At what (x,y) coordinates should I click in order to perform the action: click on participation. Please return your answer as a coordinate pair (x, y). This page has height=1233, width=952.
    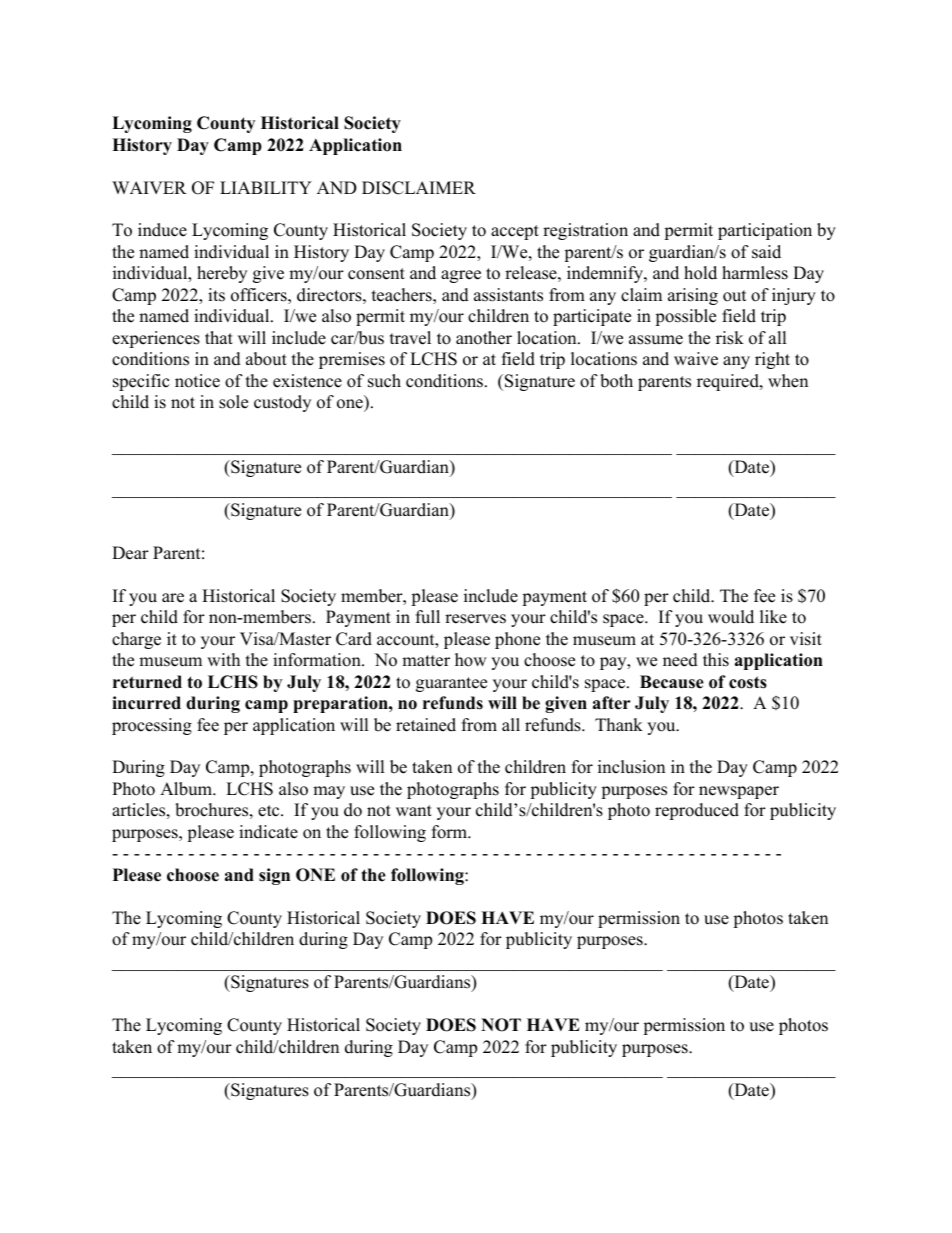
    Looking at the image, I should click on (765, 231).
